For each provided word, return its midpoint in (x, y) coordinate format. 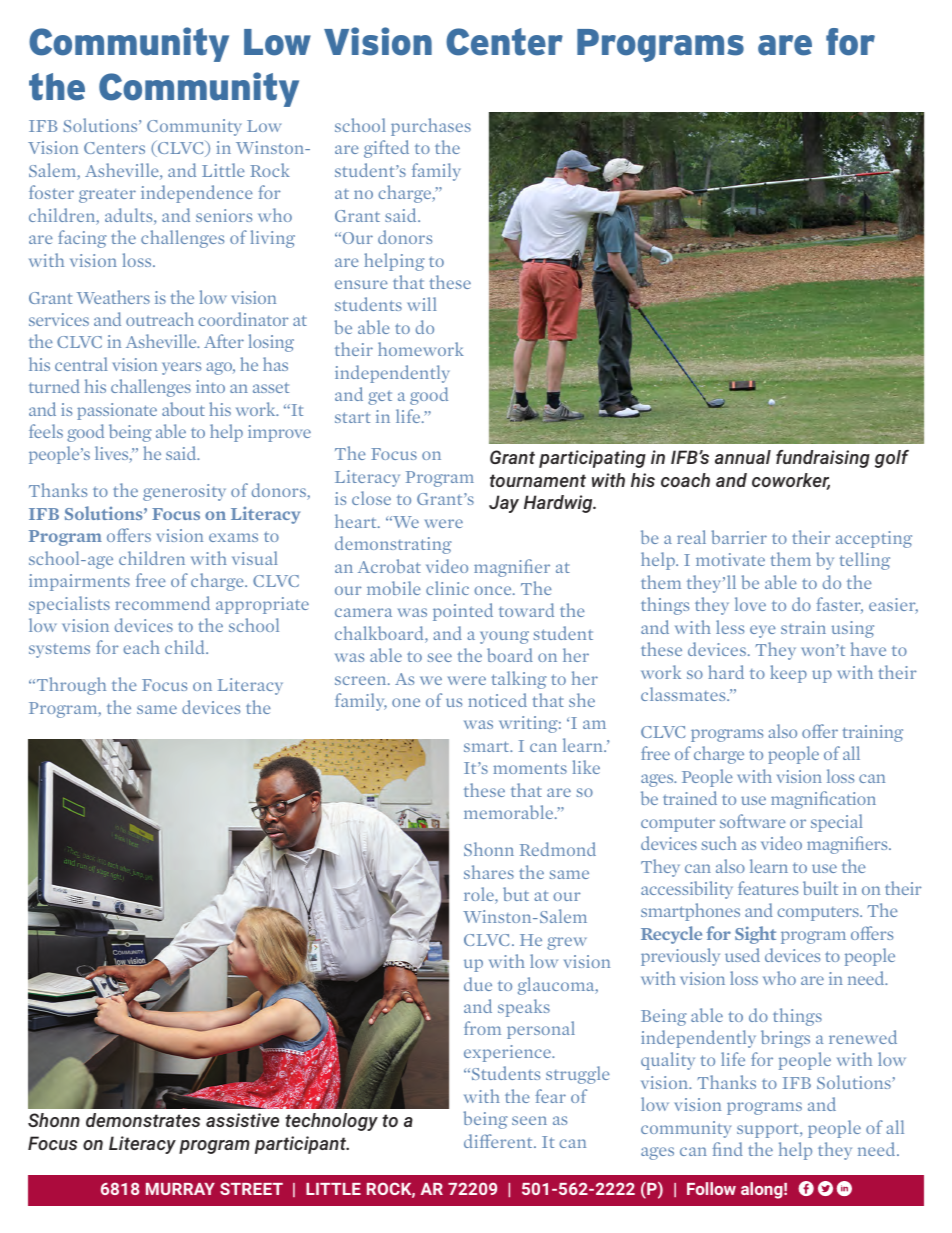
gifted (386, 149)
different (499, 1141)
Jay (504, 504)
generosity (184, 492)
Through (70, 686)
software (753, 821)
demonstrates (143, 1120)
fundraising (823, 459)
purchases (431, 127)
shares (489, 872)
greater (107, 196)
